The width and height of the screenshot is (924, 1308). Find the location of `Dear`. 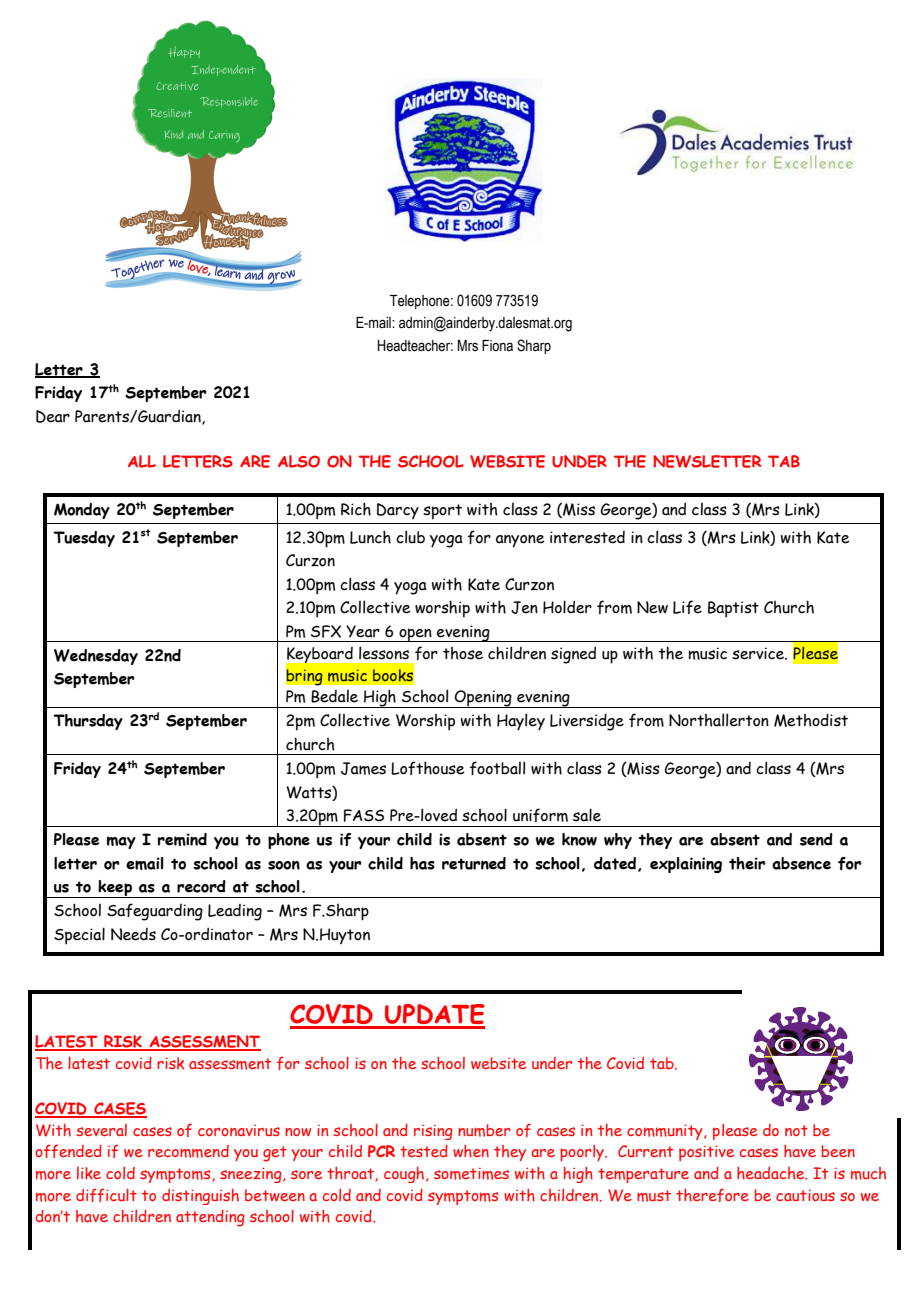

Dear is located at coordinates (53, 416).
